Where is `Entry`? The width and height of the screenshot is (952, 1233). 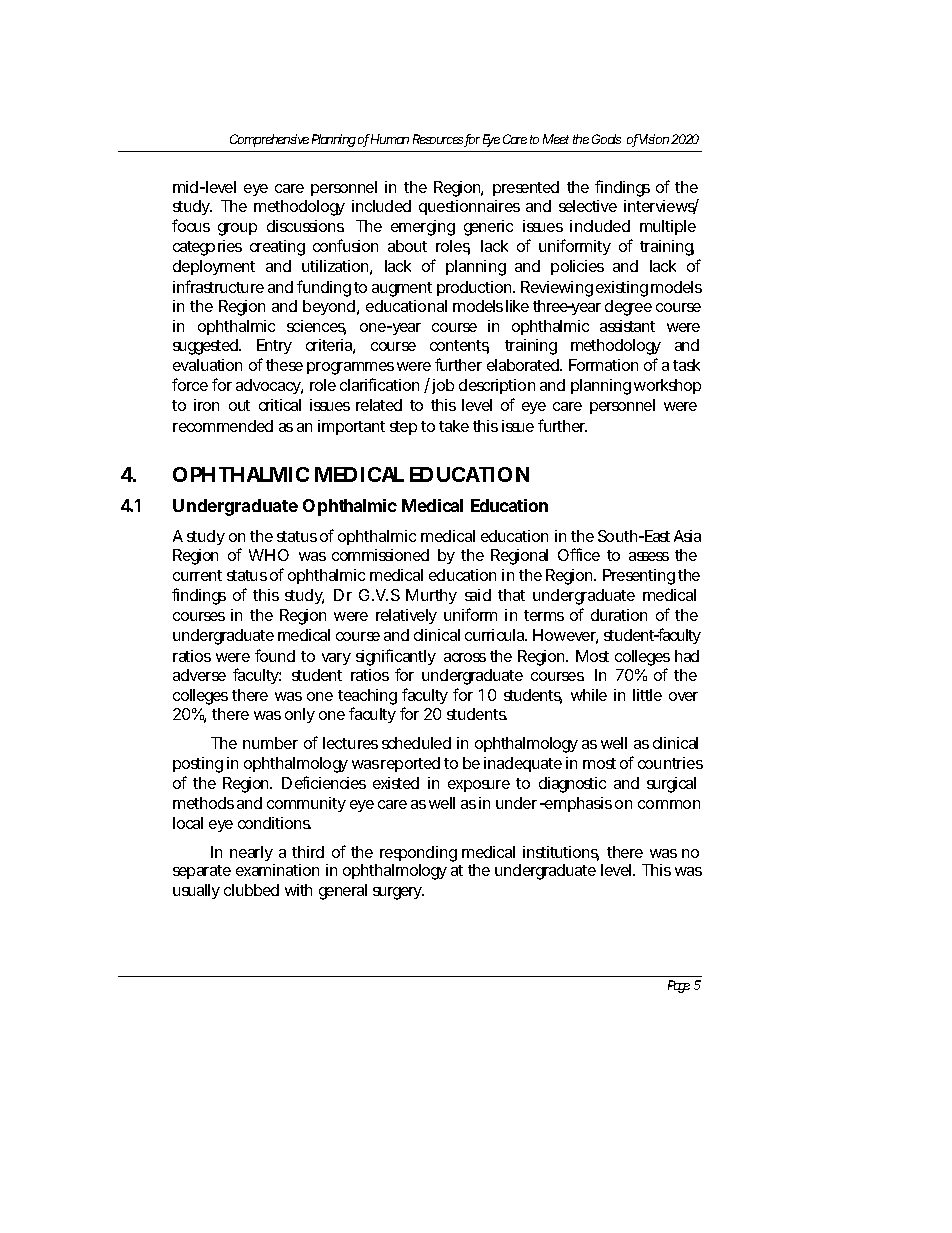 Entry is located at coordinates (274, 346).
